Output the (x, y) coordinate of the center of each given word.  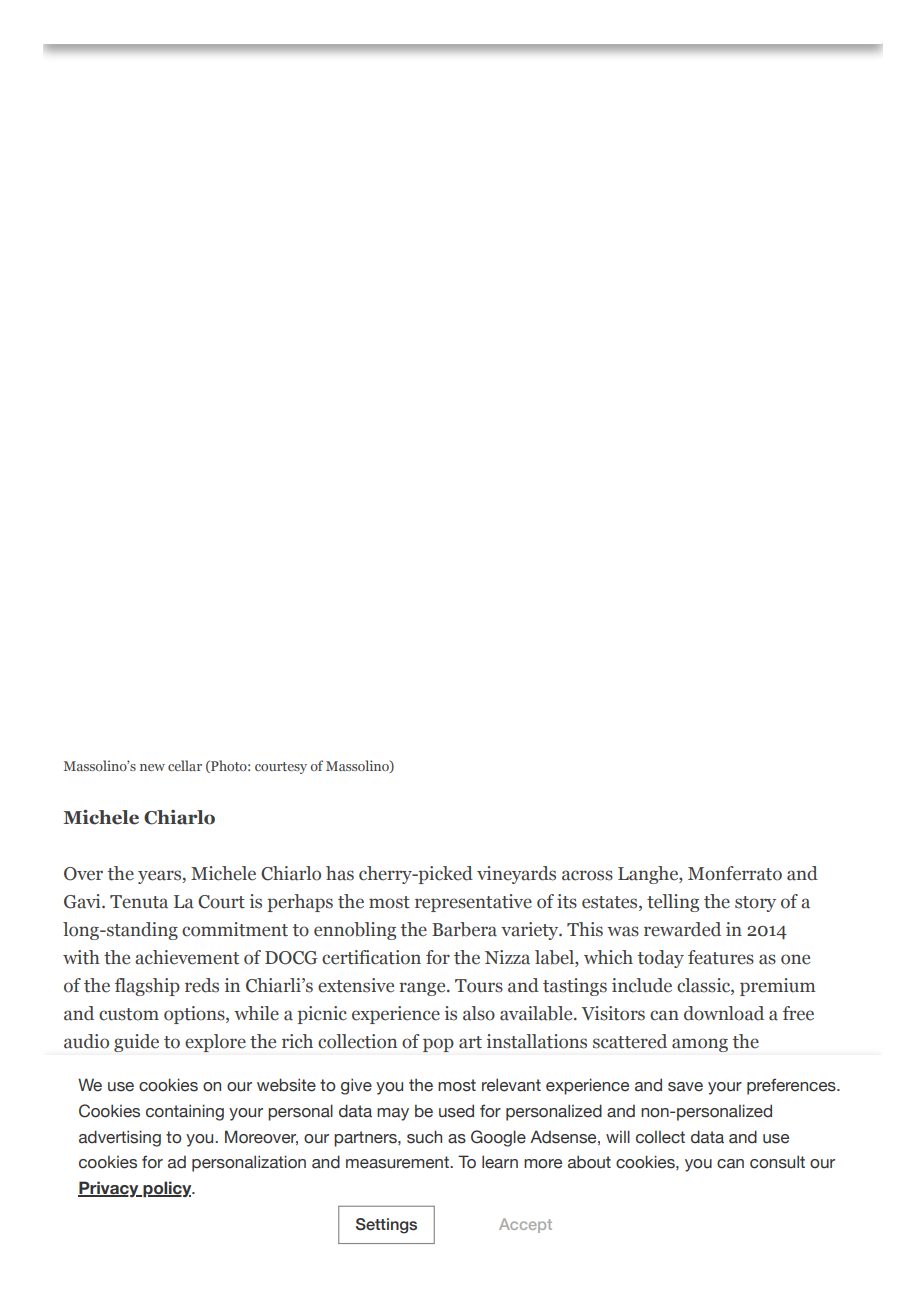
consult (777, 1162)
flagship (147, 987)
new (152, 767)
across (587, 875)
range (423, 989)
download (724, 1013)
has (340, 873)
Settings (386, 1226)
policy (167, 1189)
